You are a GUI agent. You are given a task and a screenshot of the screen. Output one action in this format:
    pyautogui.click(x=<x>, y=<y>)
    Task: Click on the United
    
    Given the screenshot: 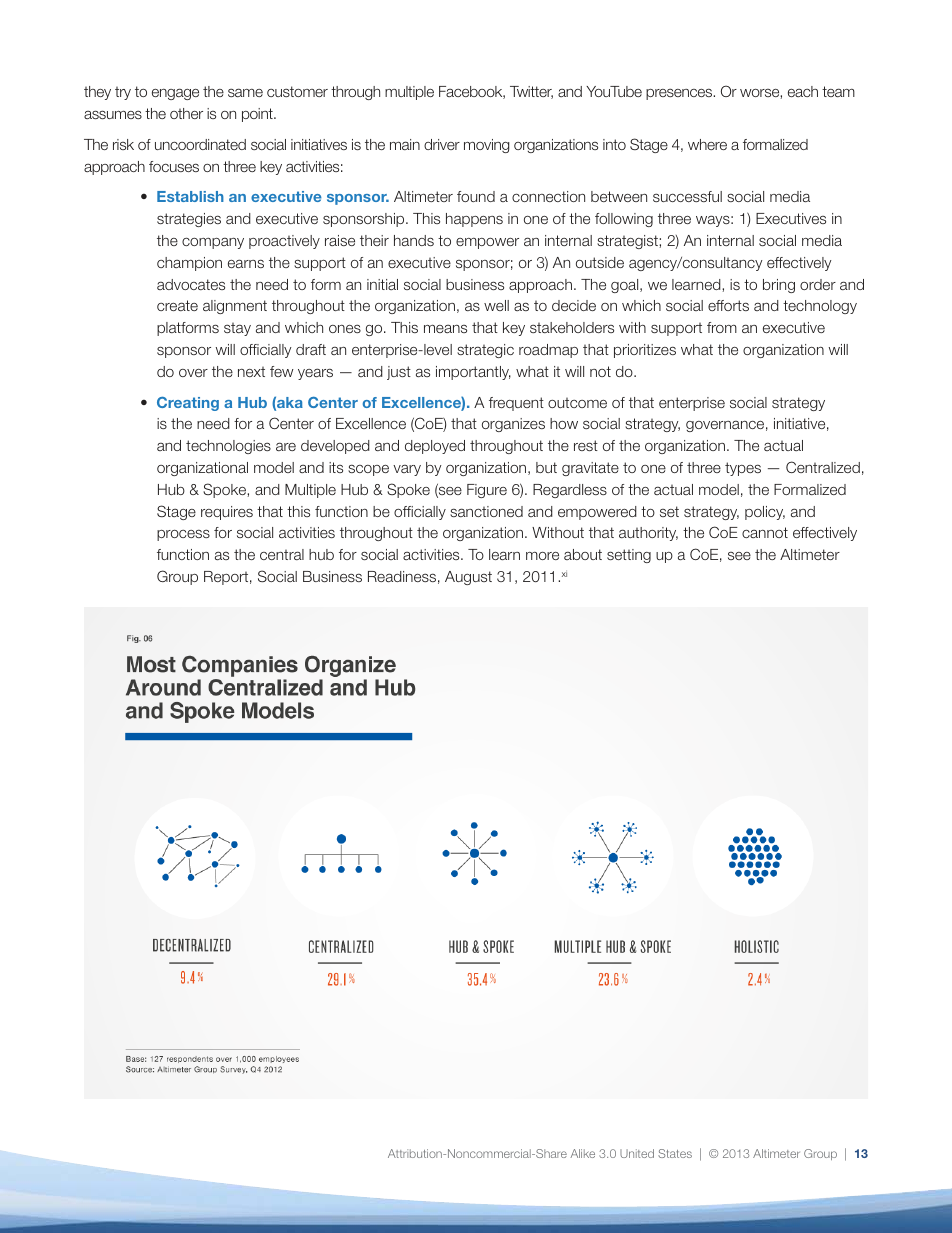 What is the action you would take?
    pyautogui.click(x=637, y=1153)
